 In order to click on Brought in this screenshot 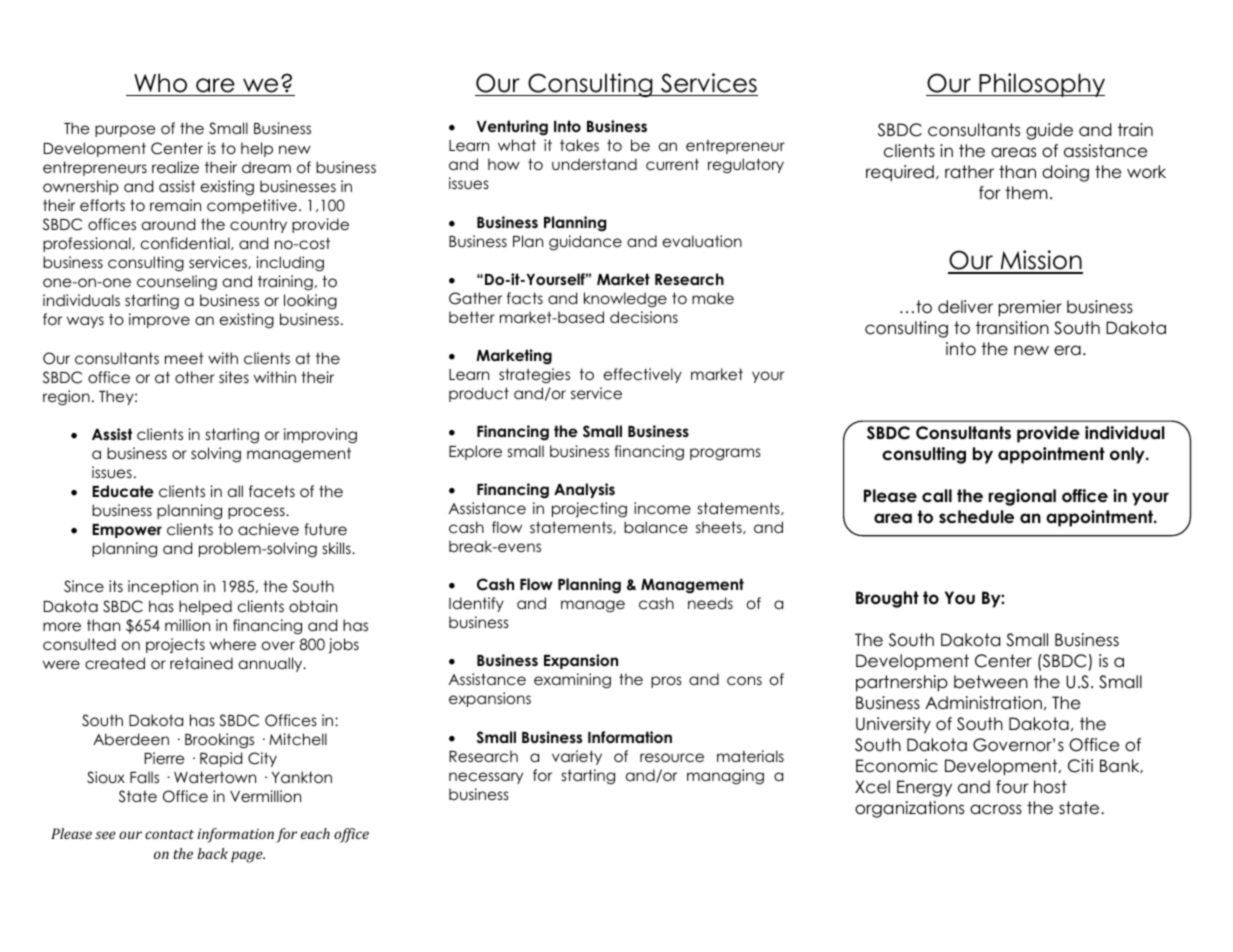, I will do `click(887, 599)`.
